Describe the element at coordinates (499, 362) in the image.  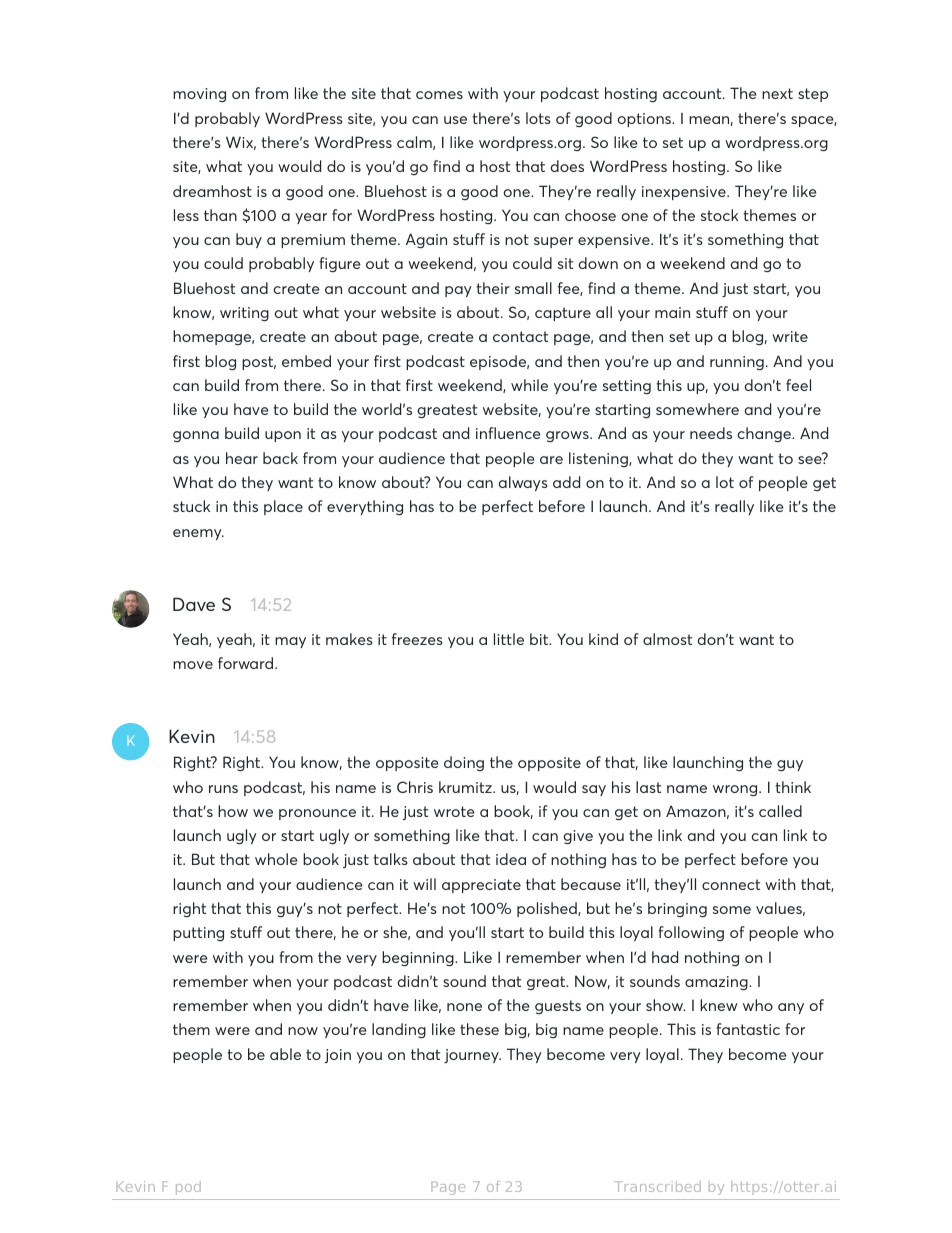
I see `episode` at that location.
